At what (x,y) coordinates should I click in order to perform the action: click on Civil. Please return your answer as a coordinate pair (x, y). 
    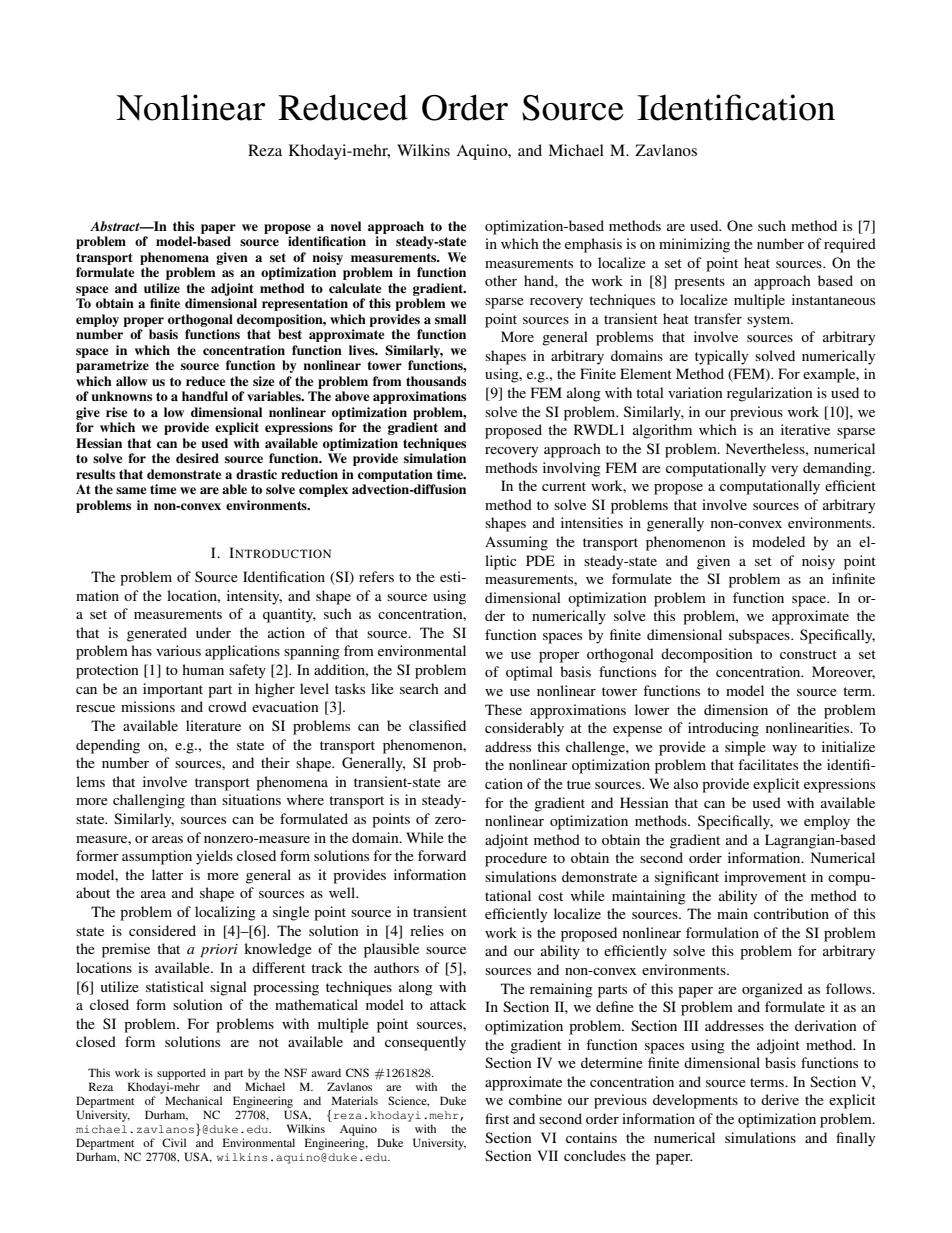
    Looking at the image, I should click on (174, 1142).
